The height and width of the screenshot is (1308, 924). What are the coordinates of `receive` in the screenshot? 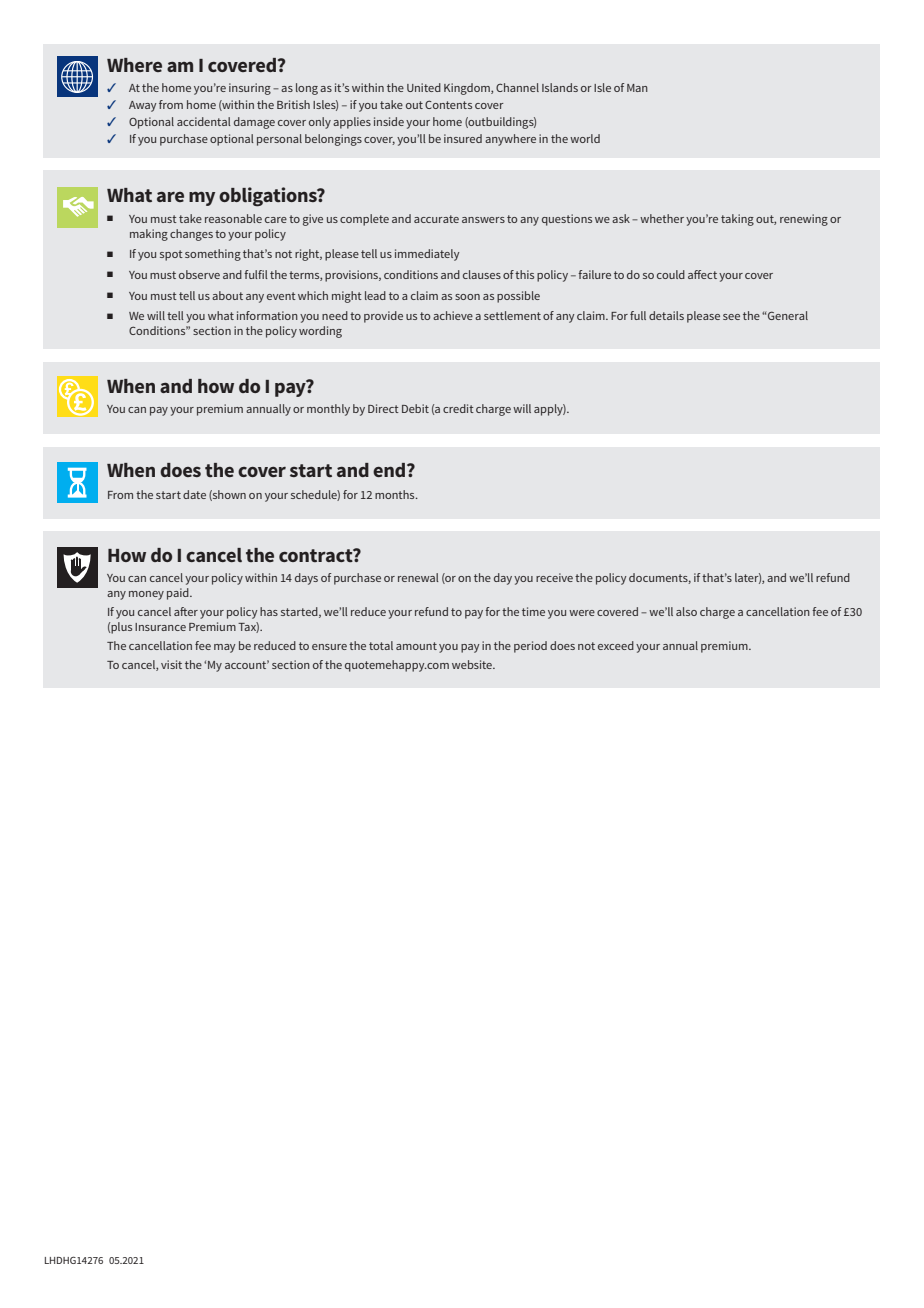 It's located at (554, 577).
